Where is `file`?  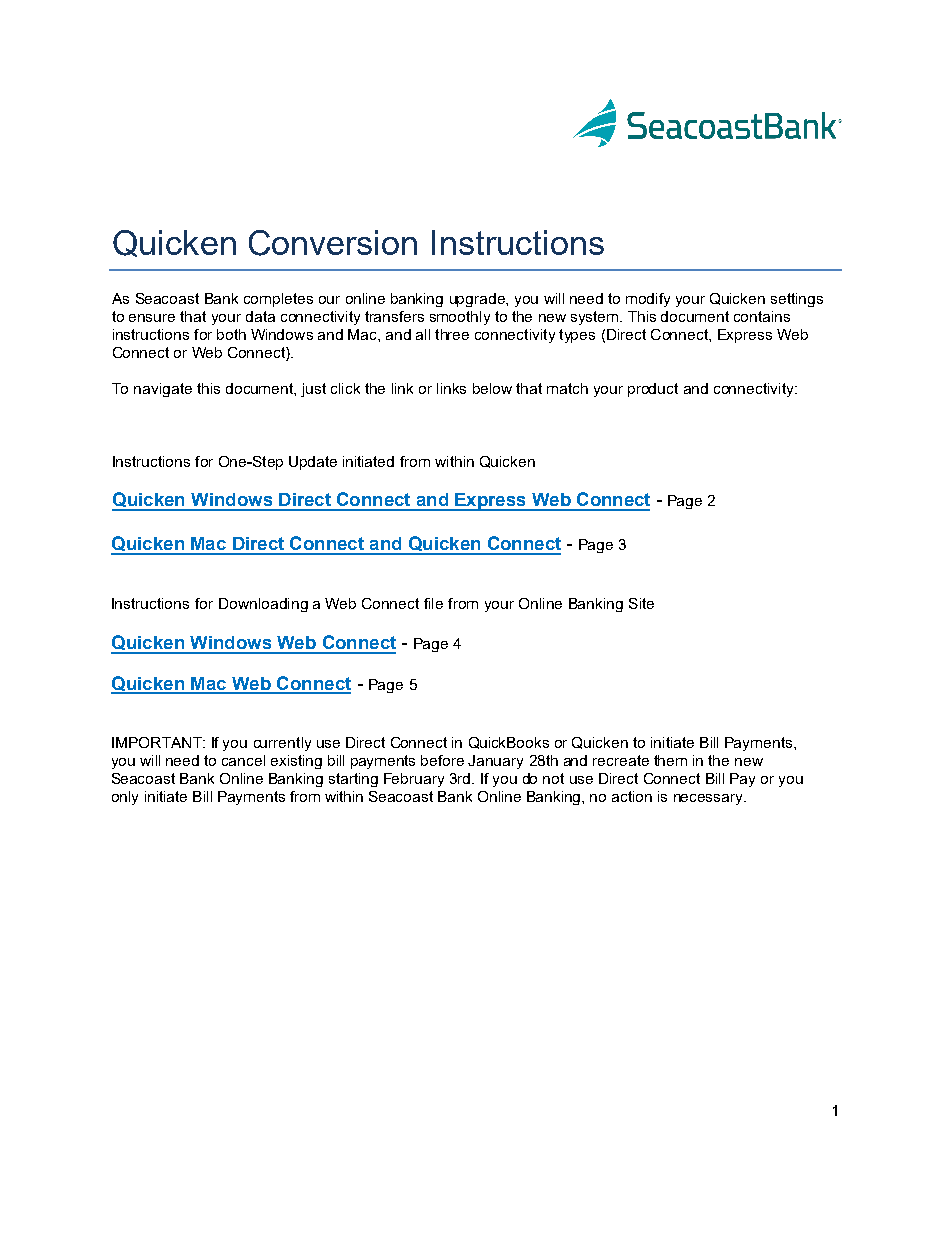 file is located at coordinates (433, 603).
